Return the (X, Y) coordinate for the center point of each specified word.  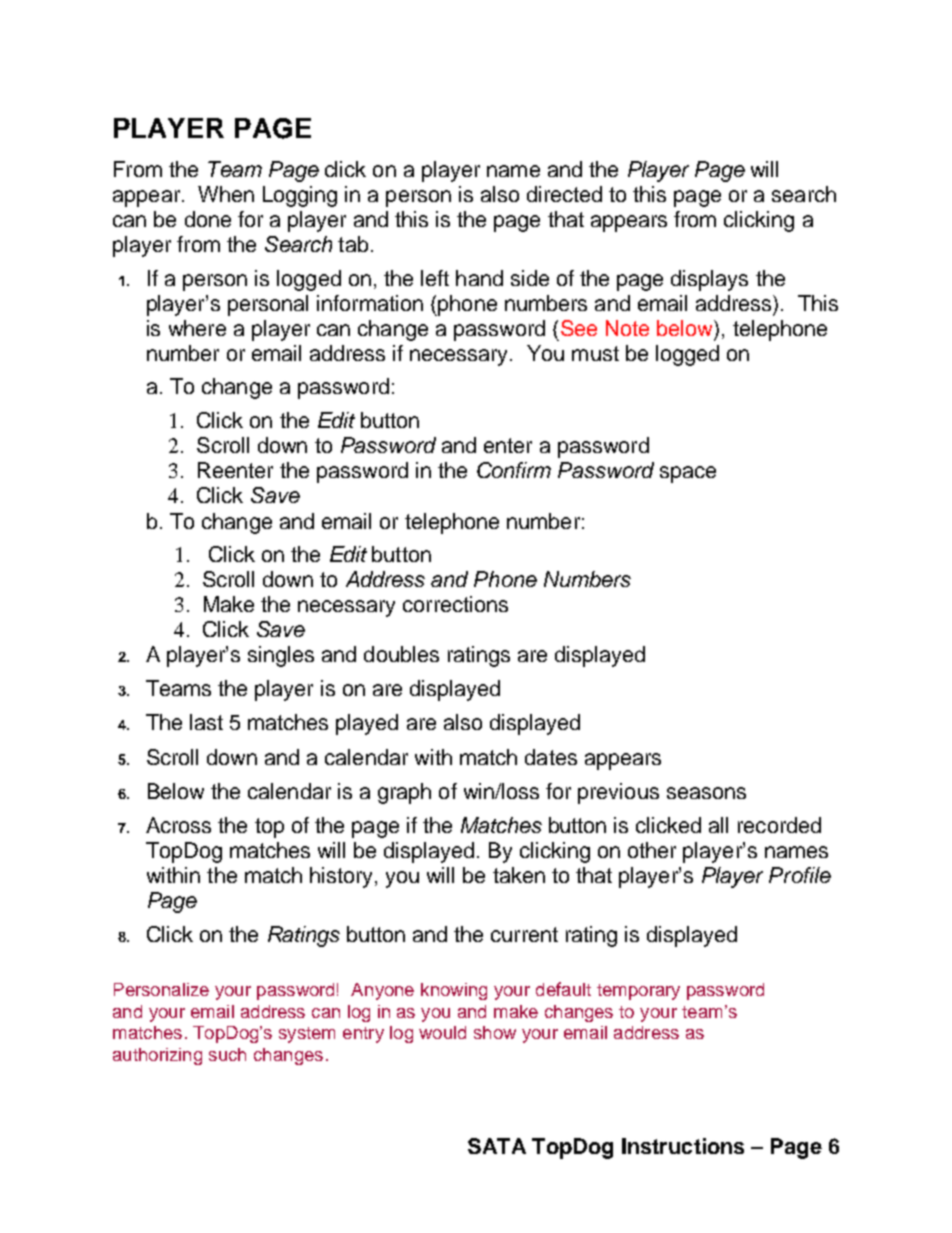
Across (178, 825)
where (197, 328)
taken (519, 875)
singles (281, 656)
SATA (497, 1146)
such (227, 1054)
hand (479, 278)
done (208, 219)
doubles (401, 654)
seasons (706, 793)
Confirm (514, 470)
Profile (800, 875)
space (688, 474)
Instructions (683, 1146)
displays (709, 280)
